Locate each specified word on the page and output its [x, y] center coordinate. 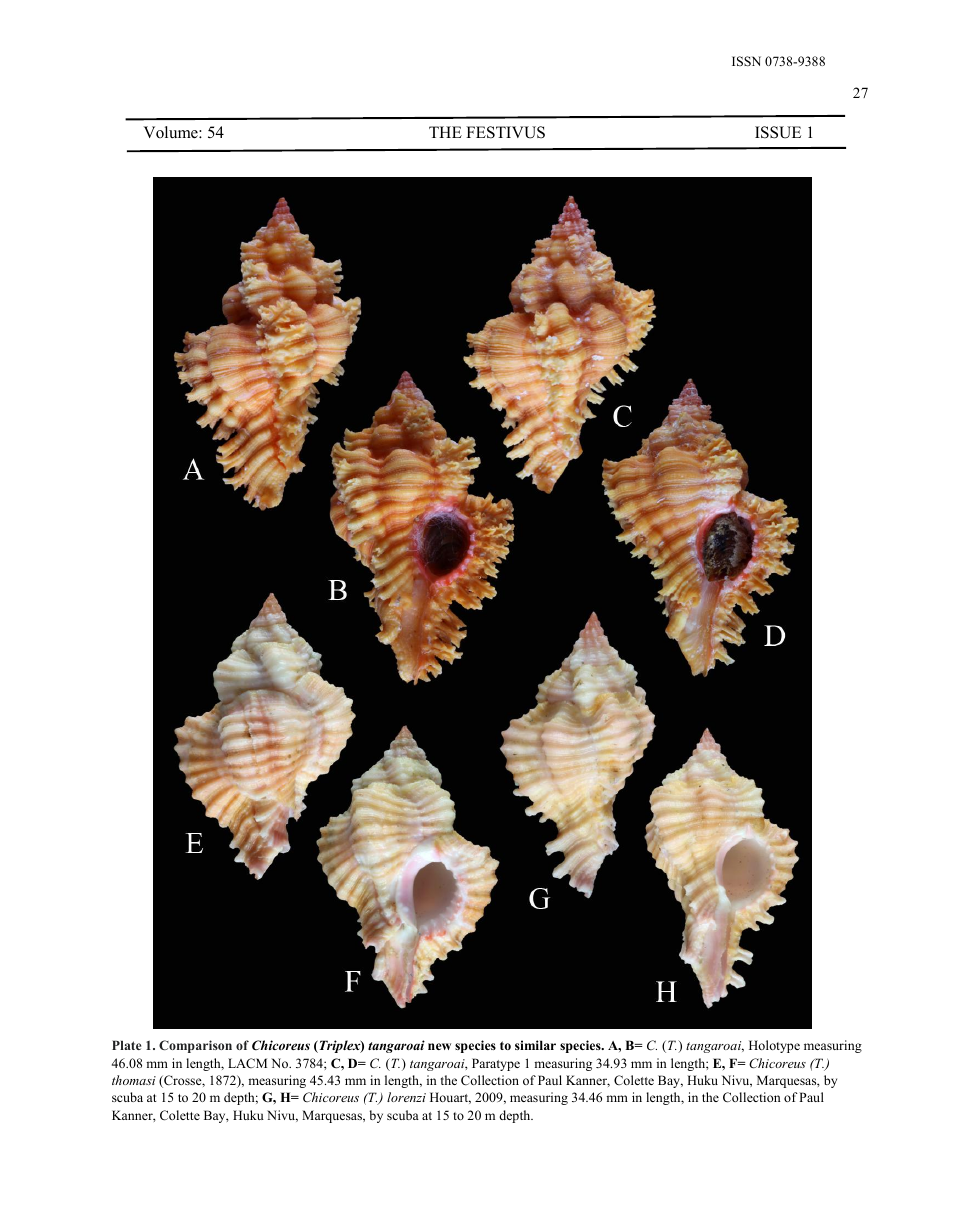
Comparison [195, 1046]
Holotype [774, 1046]
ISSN [746, 61]
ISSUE [778, 132]
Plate [126, 1045]
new [439, 1046]
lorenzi [406, 1097]
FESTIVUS [505, 132]
